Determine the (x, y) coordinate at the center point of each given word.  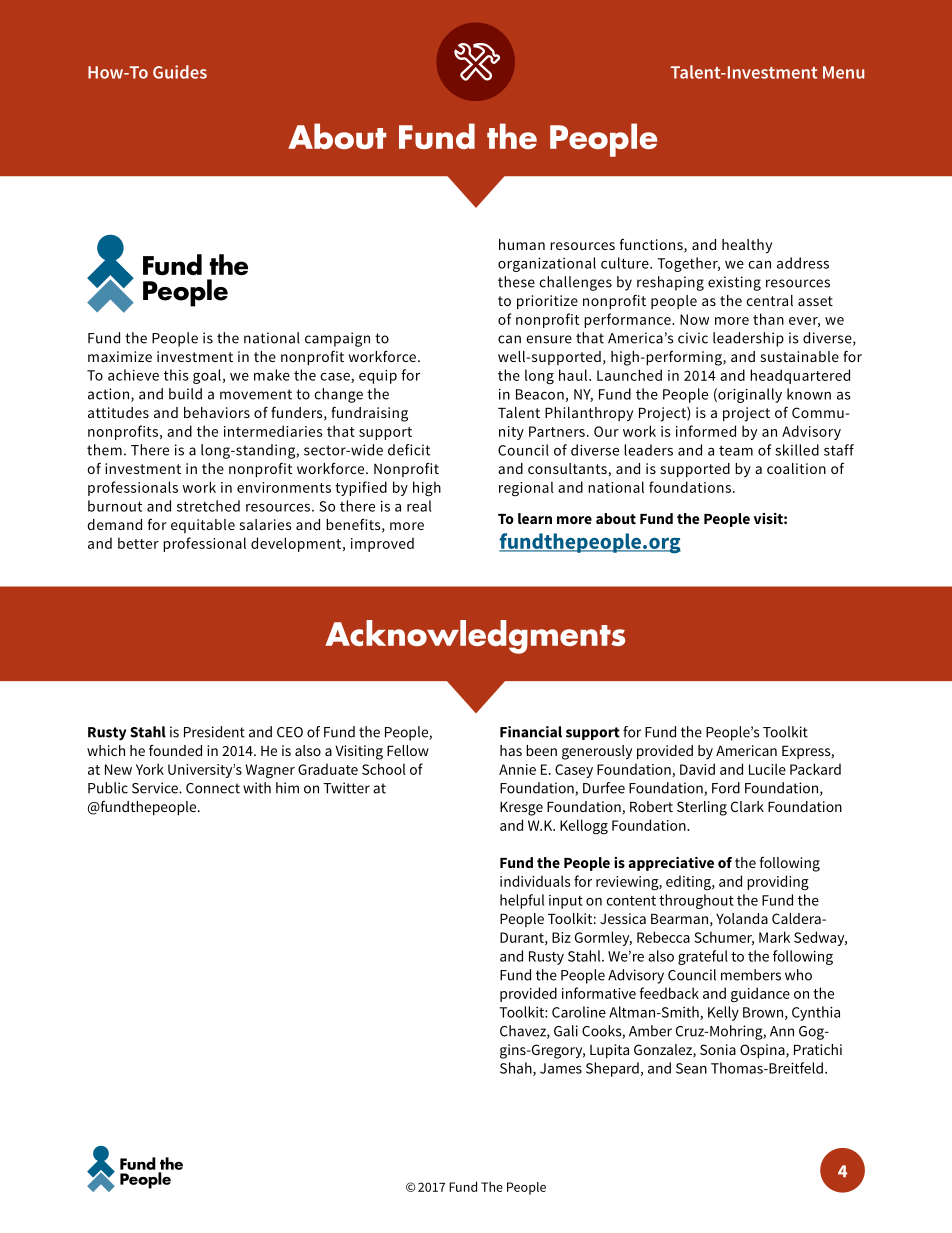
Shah (517, 1069)
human (522, 244)
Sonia (718, 1049)
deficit (409, 450)
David (697, 769)
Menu (843, 72)
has (511, 750)
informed (706, 431)
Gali (566, 1031)
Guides (180, 72)
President (214, 732)
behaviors (217, 412)
